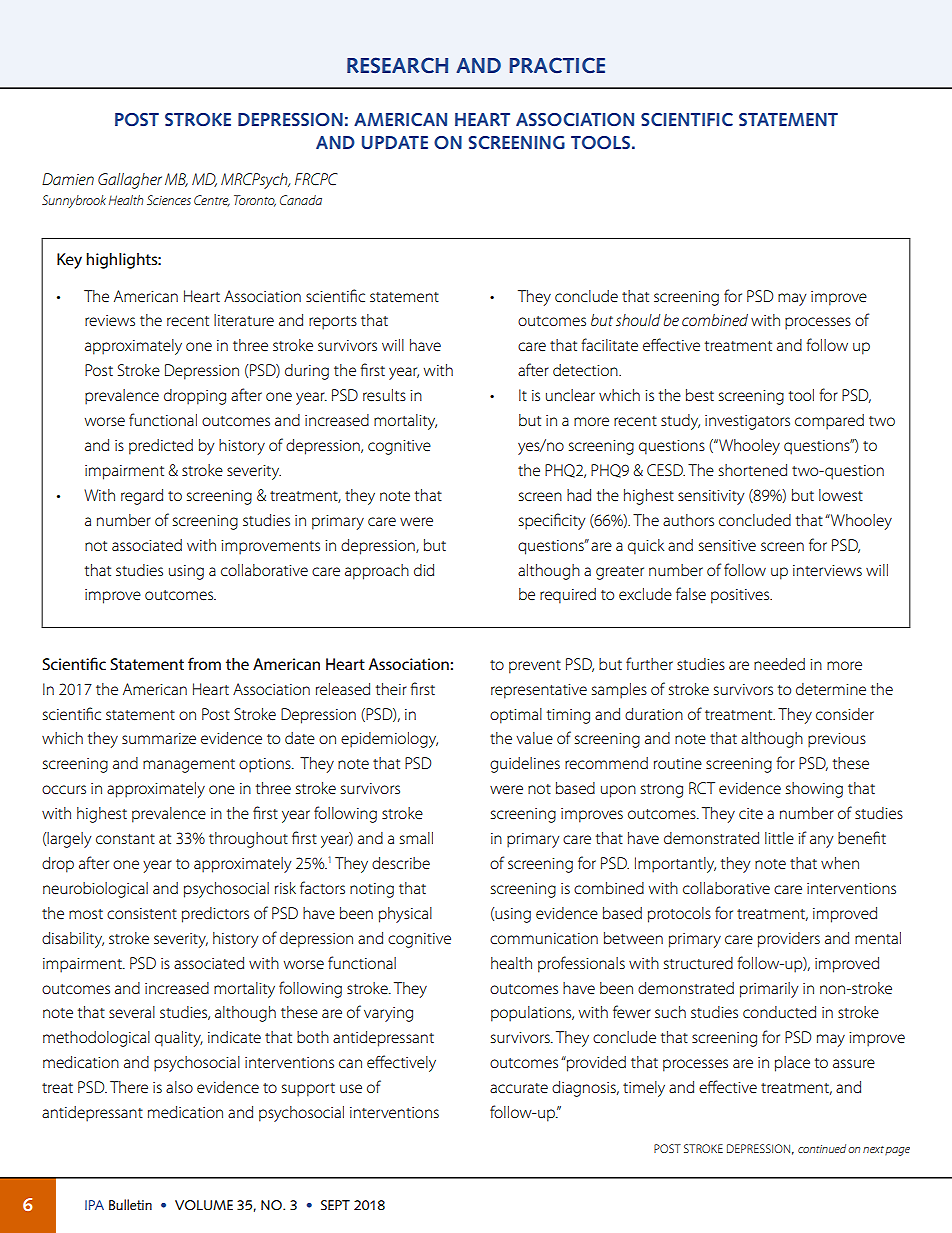 This screenshot has width=952, height=1233. Describe the element at coordinates (130, 181) in the screenshot. I see `Gallagher` at that location.
